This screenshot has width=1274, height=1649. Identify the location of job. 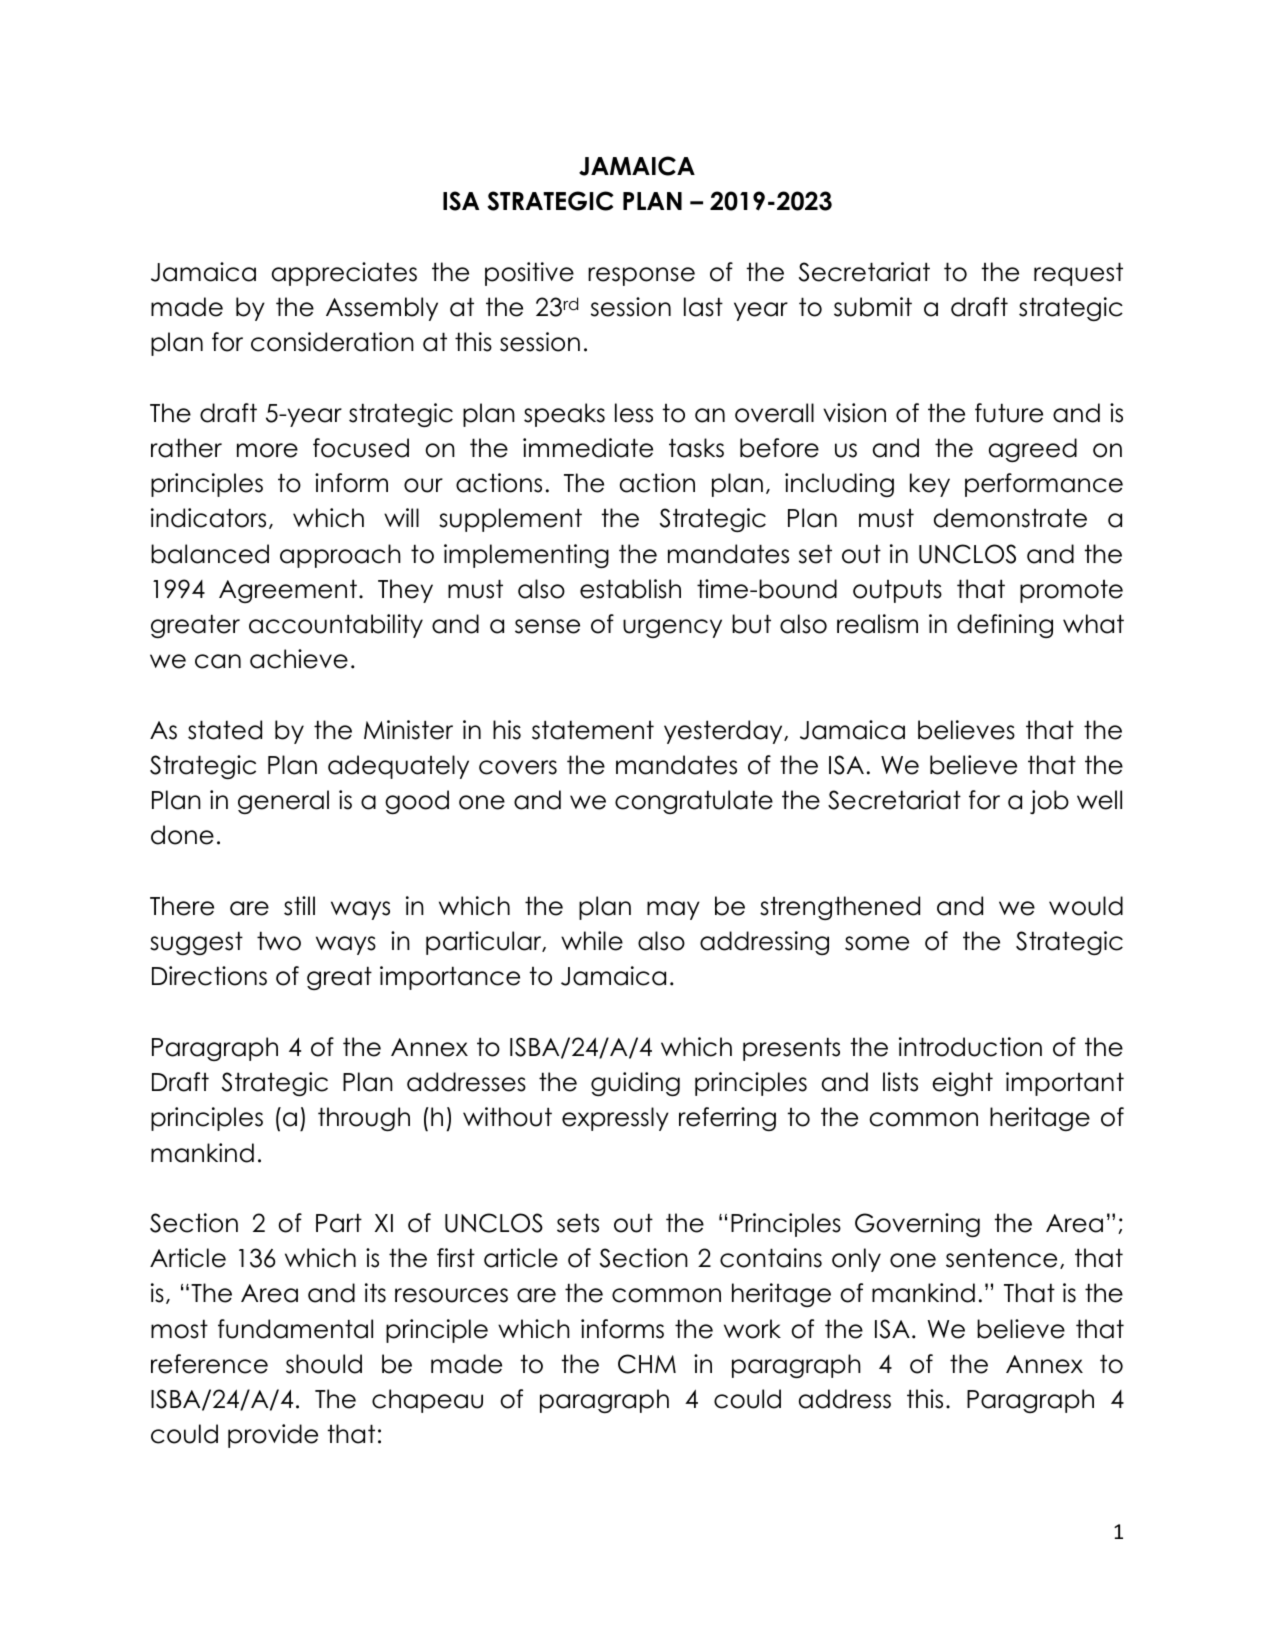
(1049, 802).
